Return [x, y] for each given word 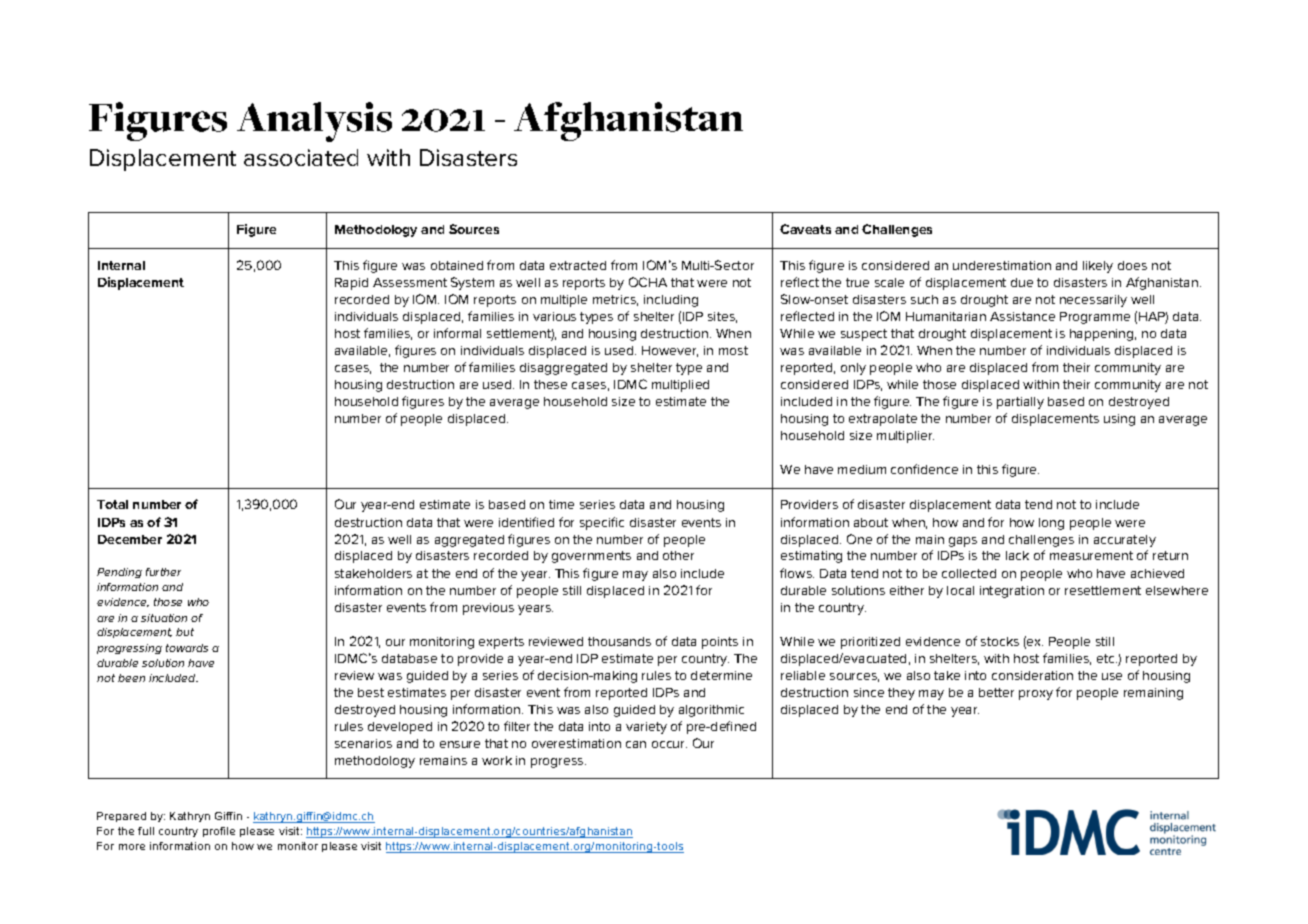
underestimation [1002, 265]
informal [457, 333]
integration [1012, 592]
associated [301, 157]
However [670, 351]
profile [219, 832]
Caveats [805, 229]
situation [164, 618]
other [678, 555]
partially [1020, 403]
